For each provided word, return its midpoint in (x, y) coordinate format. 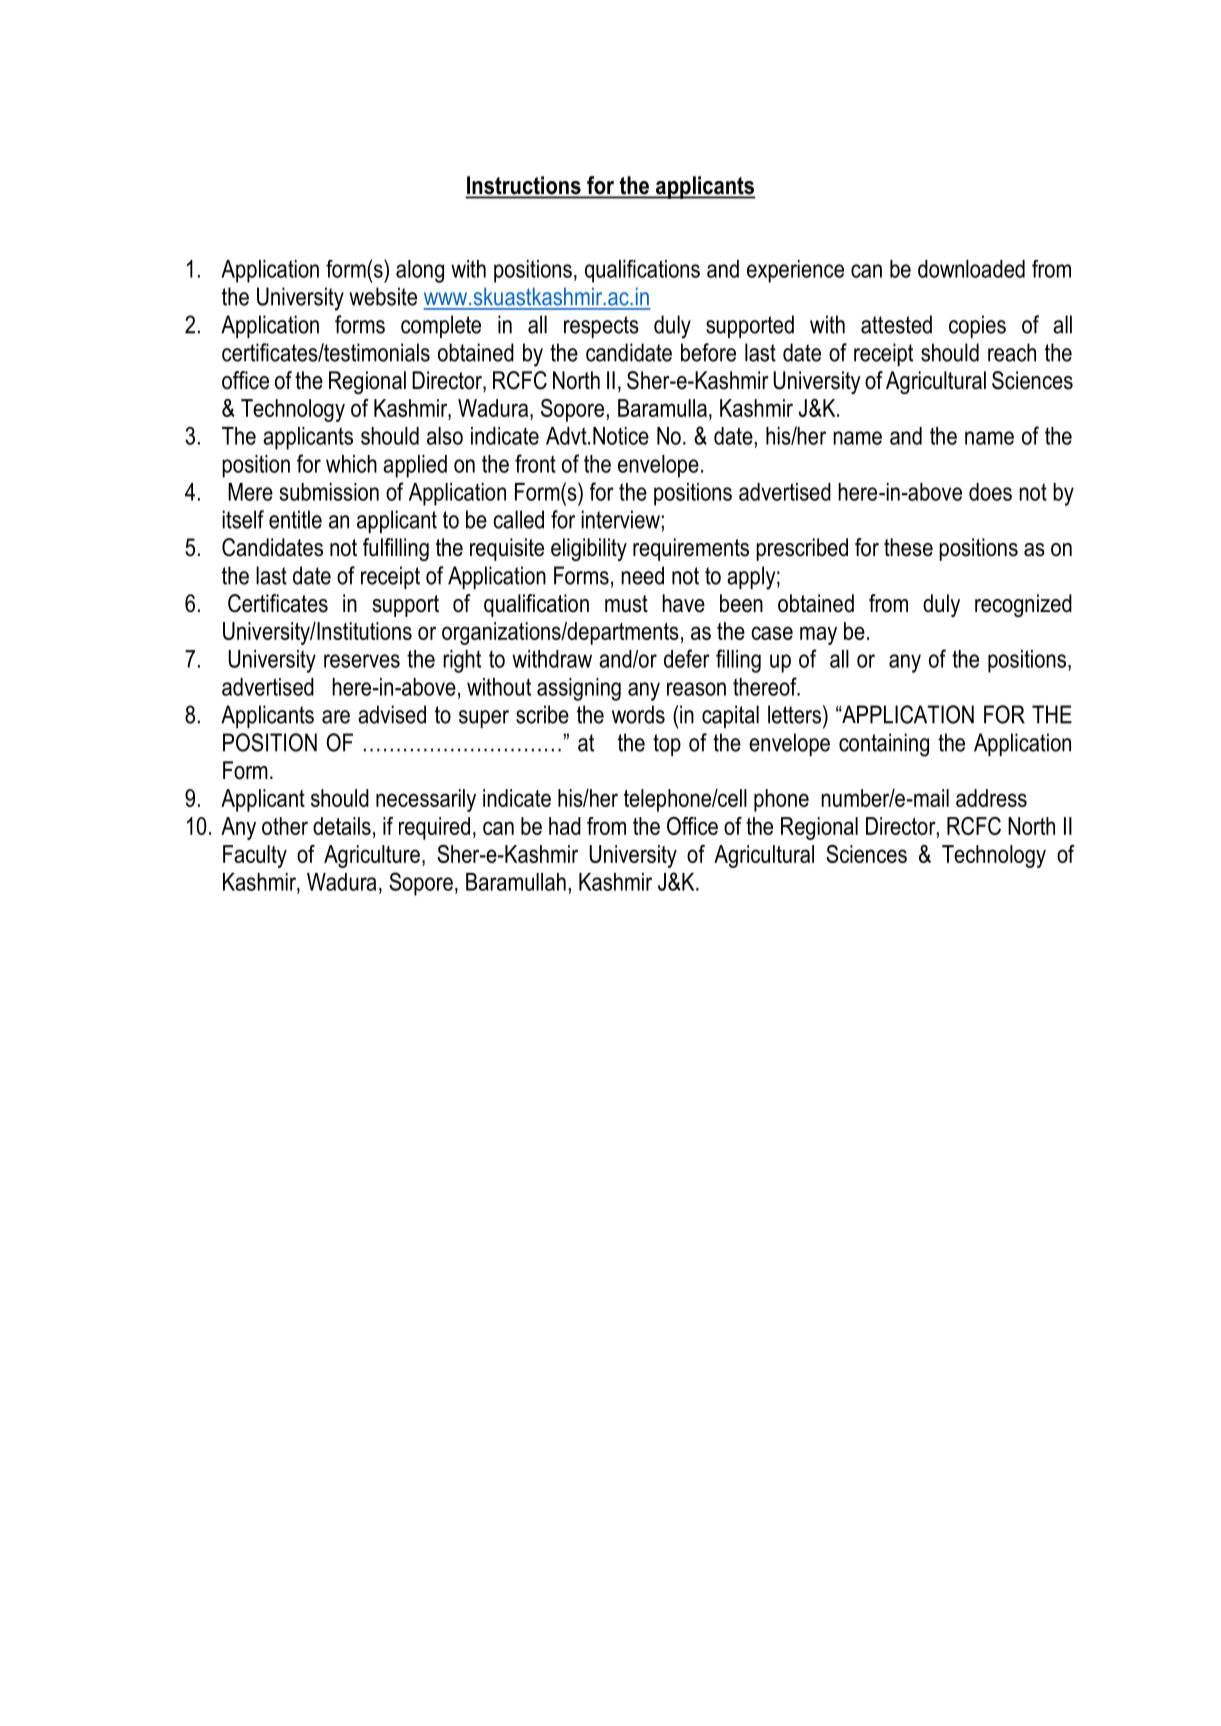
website (383, 296)
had (565, 826)
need (642, 575)
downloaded (971, 269)
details (342, 826)
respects (601, 327)
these (908, 547)
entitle (295, 519)
